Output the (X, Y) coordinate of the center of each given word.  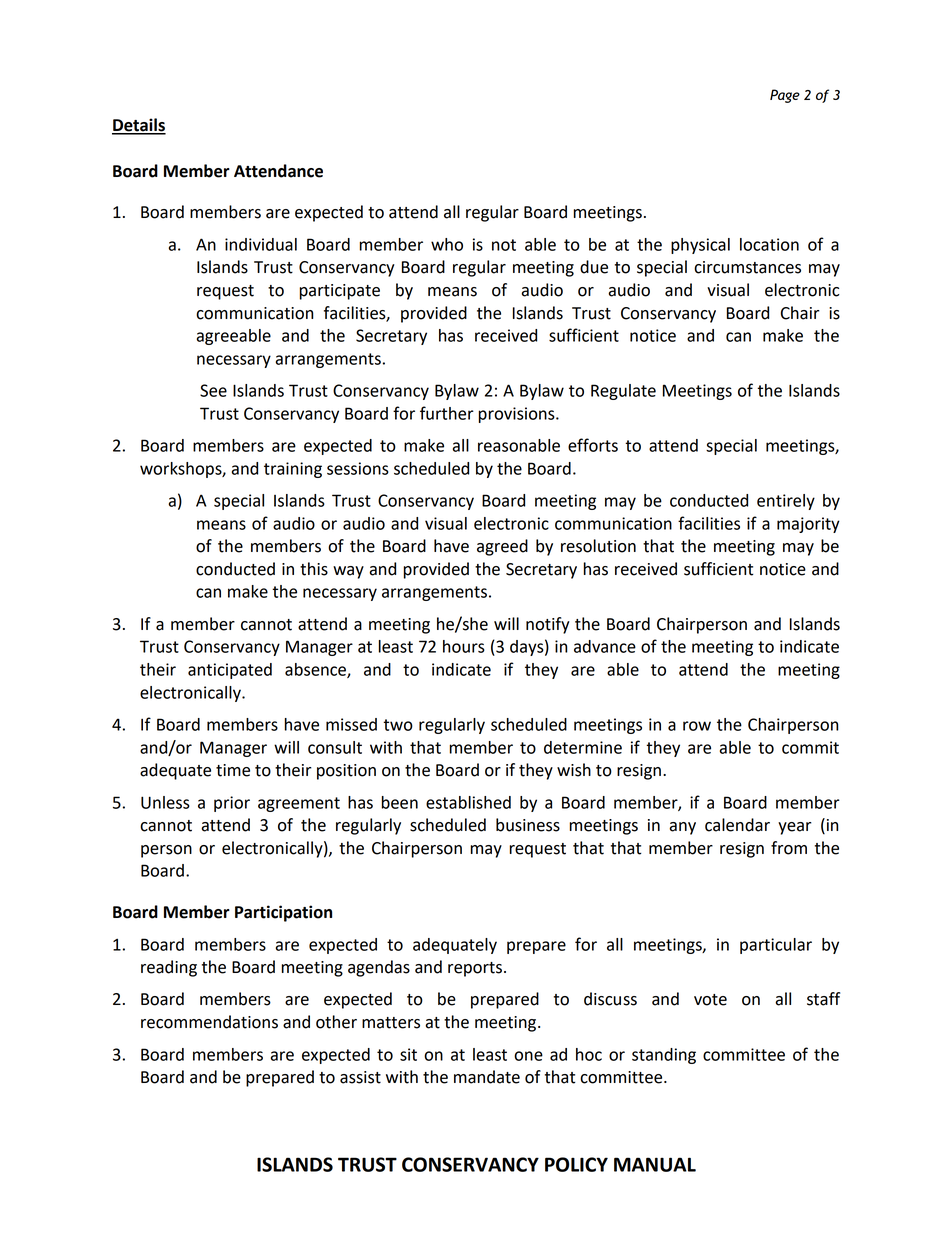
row (697, 726)
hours (464, 646)
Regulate (623, 392)
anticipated (230, 671)
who (447, 244)
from (789, 848)
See (213, 390)
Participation (283, 913)
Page (785, 96)
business (528, 825)
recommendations (209, 1022)
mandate (487, 1077)
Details (139, 126)
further (447, 413)
